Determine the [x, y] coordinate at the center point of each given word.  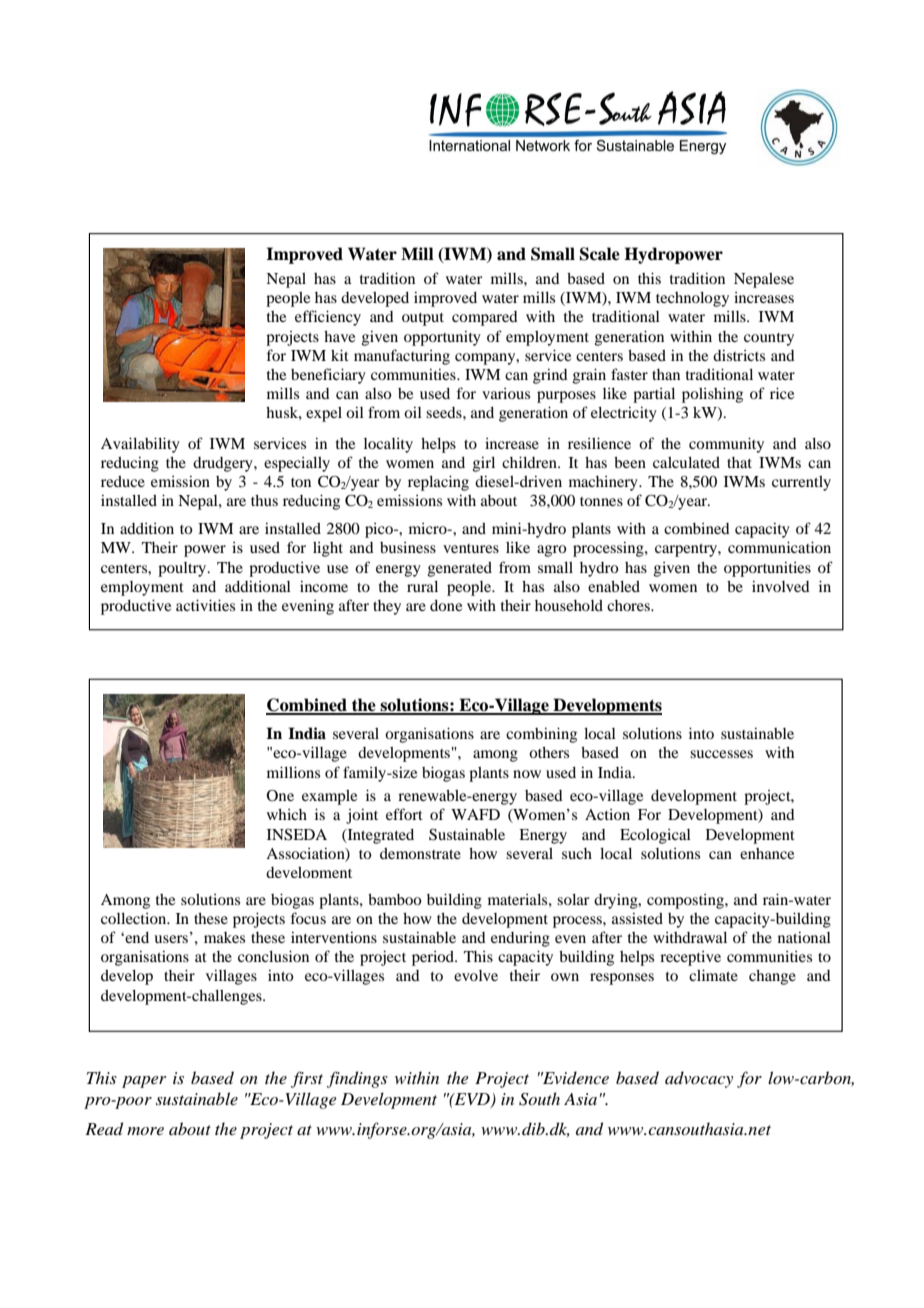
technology [692, 299]
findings [357, 1079]
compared [485, 318]
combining [541, 735]
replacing [438, 483]
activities [205, 605]
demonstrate [420, 853]
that [739, 462]
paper [144, 1082]
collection [135, 918]
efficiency [328, 318]
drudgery [224, 464]
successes [721, 754]
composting [686, 901]
